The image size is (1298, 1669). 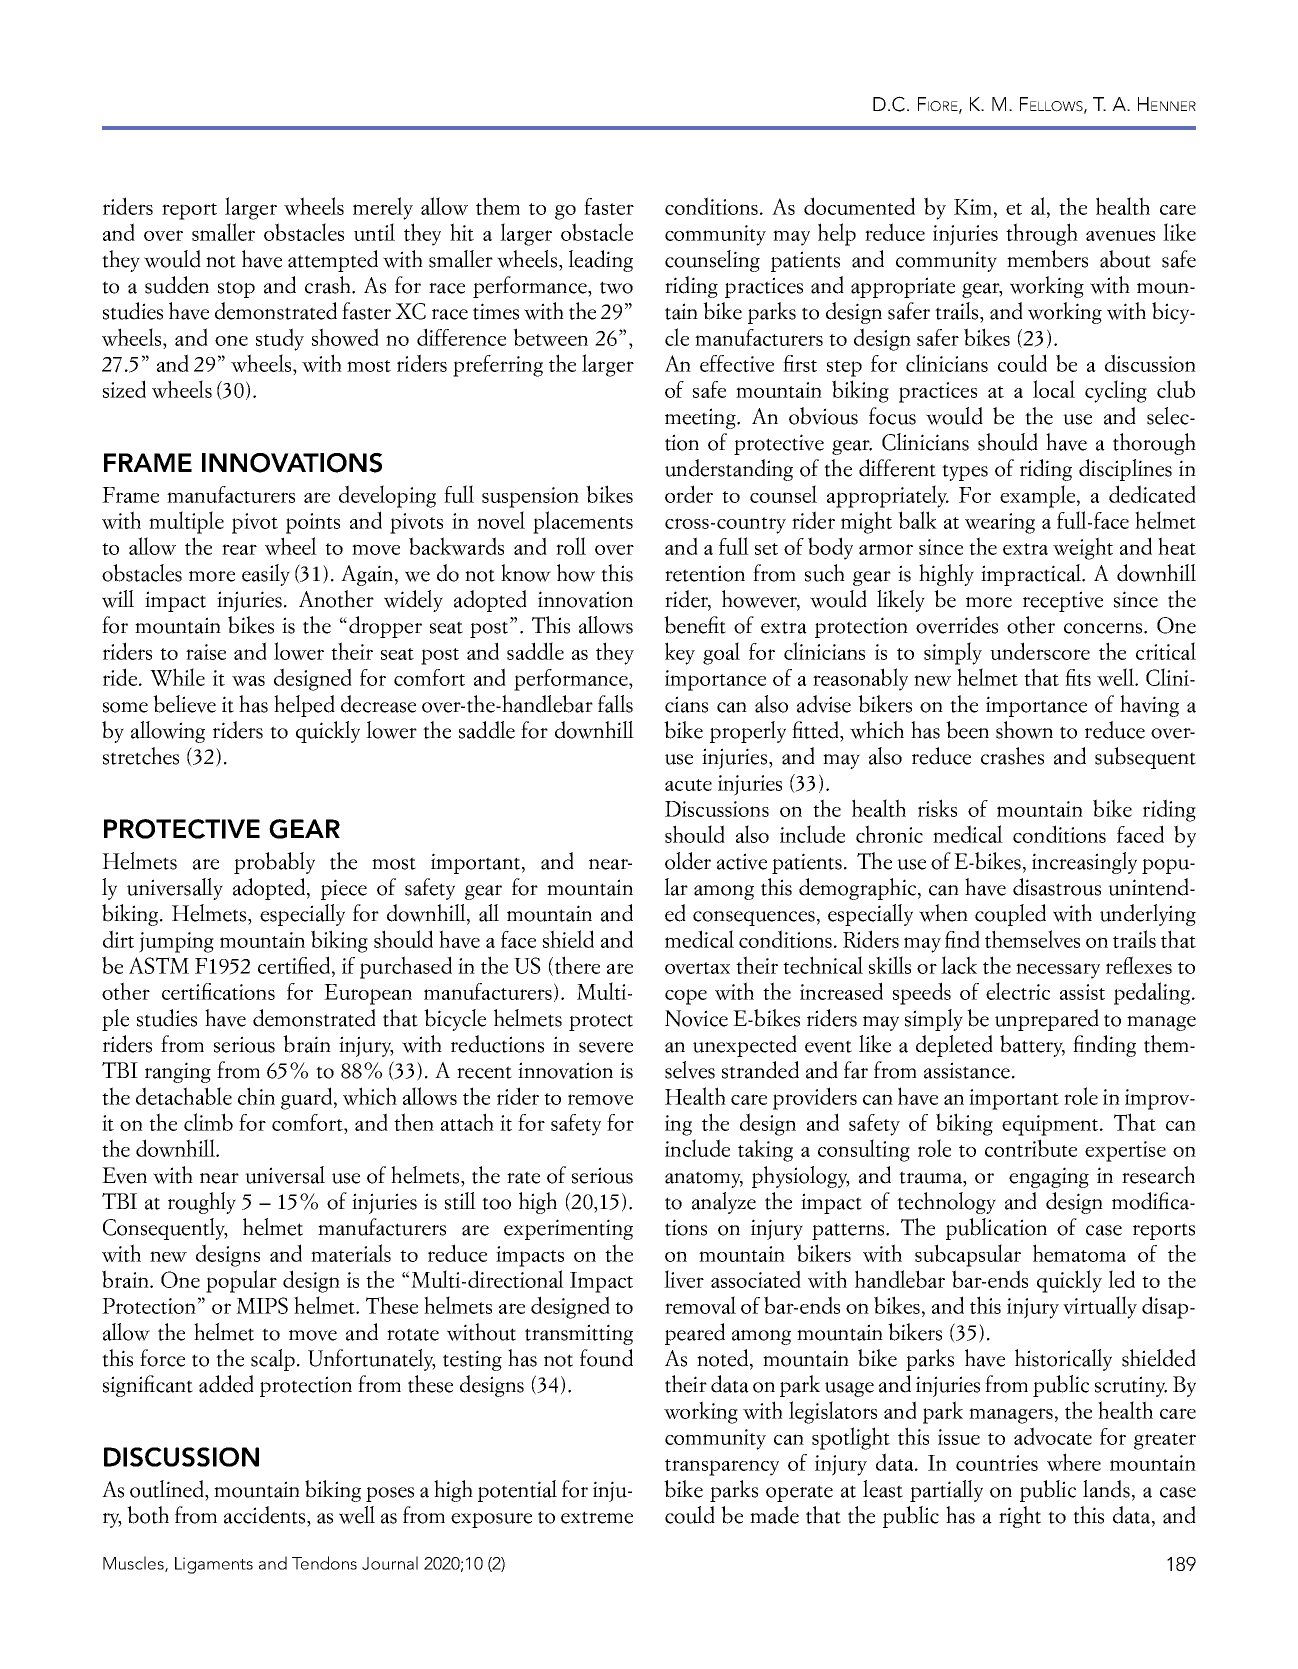 I want to click on accidents, so click(x=266, y=1515).
